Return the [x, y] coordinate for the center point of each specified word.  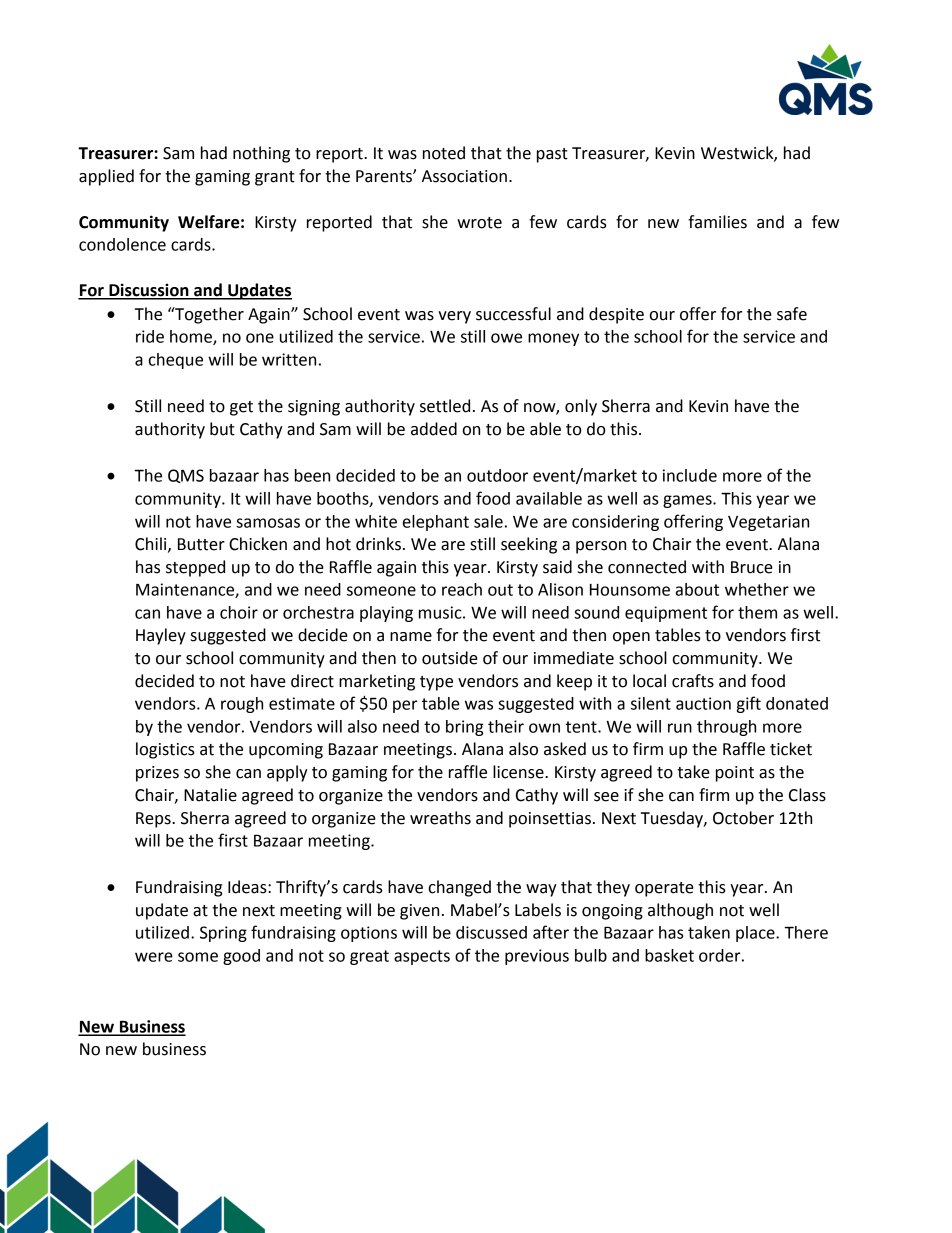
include [690, 475]
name [411, 637]
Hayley [161, 636]
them [757, 612]
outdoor [497, 475]
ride [150, 336]
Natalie [210, 795]
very [454, 317]
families [717, 222]
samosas [268, 523]
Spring [223, 934]
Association [464, 176]
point [735, 774]
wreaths [440, 818]
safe [792, 314]
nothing [261, 154]
